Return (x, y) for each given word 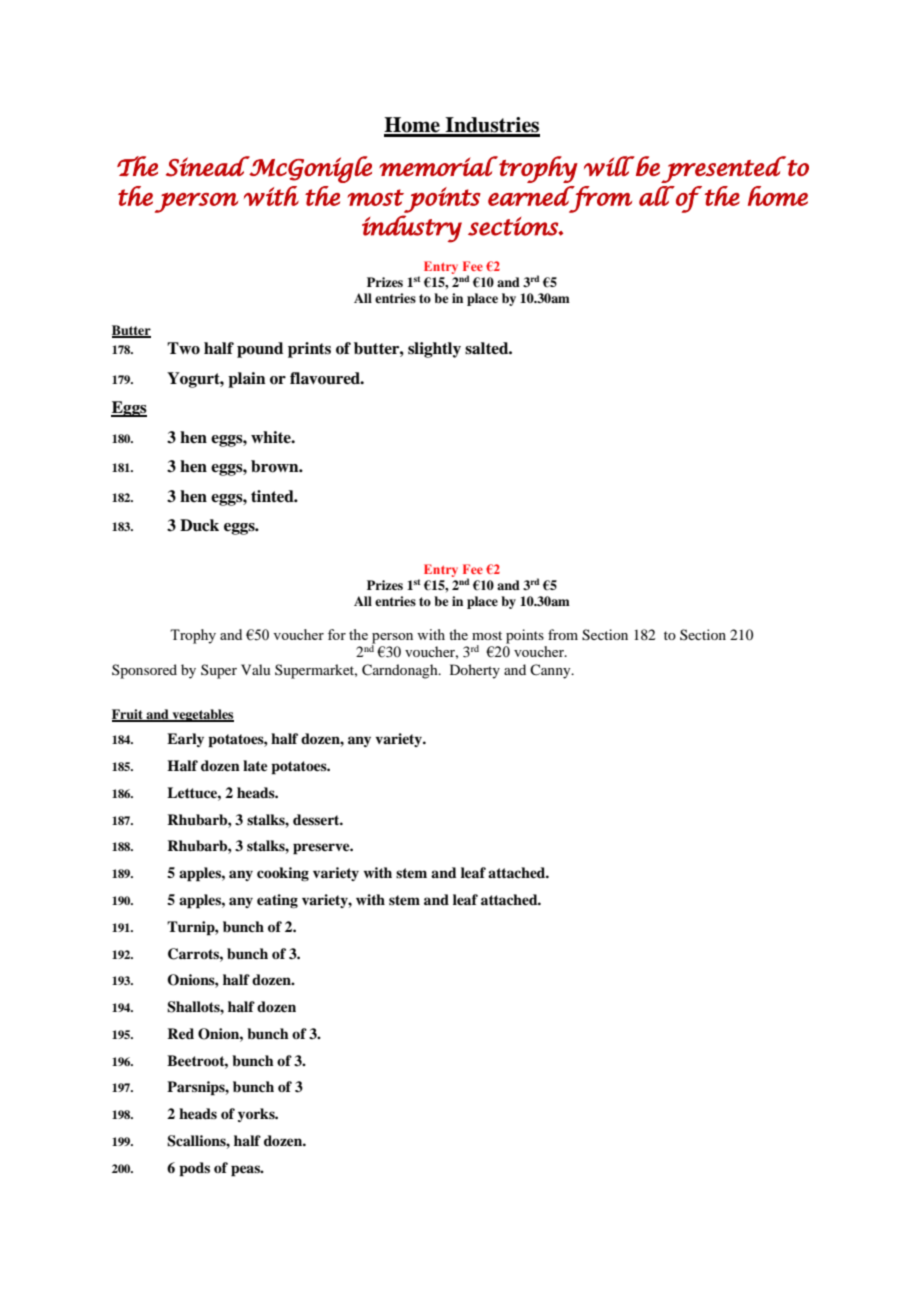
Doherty (475, 671)
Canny (551, 671)
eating (277, 901)
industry (412, 229)
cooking (283, 874)
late (255, 765)
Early (185, 740)
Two (183, 348)
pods (194, 1169)
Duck (199, 525)
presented (723, 169)
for (337, 634)
